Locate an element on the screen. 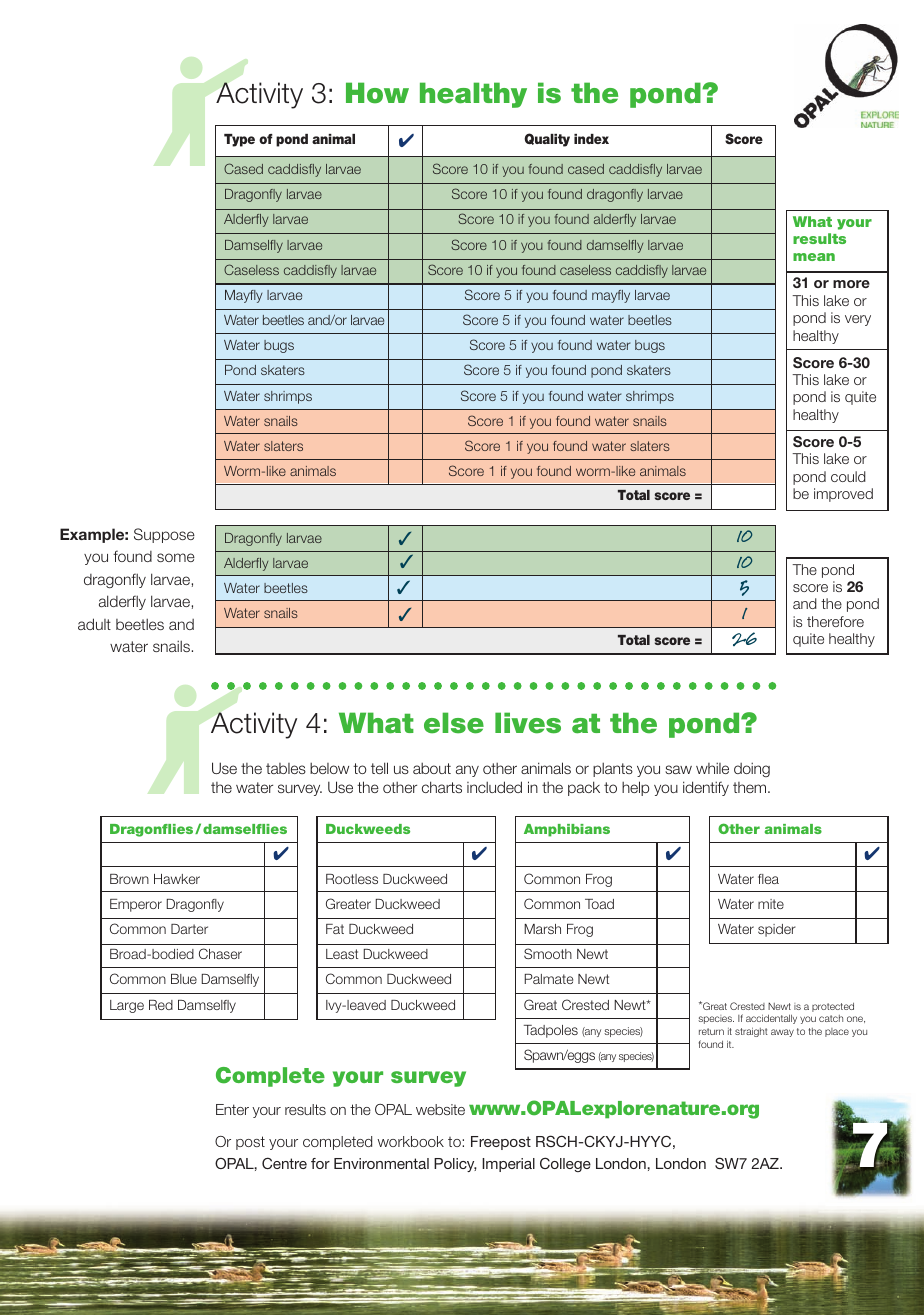  Type is located at coordinates (239, 140).
